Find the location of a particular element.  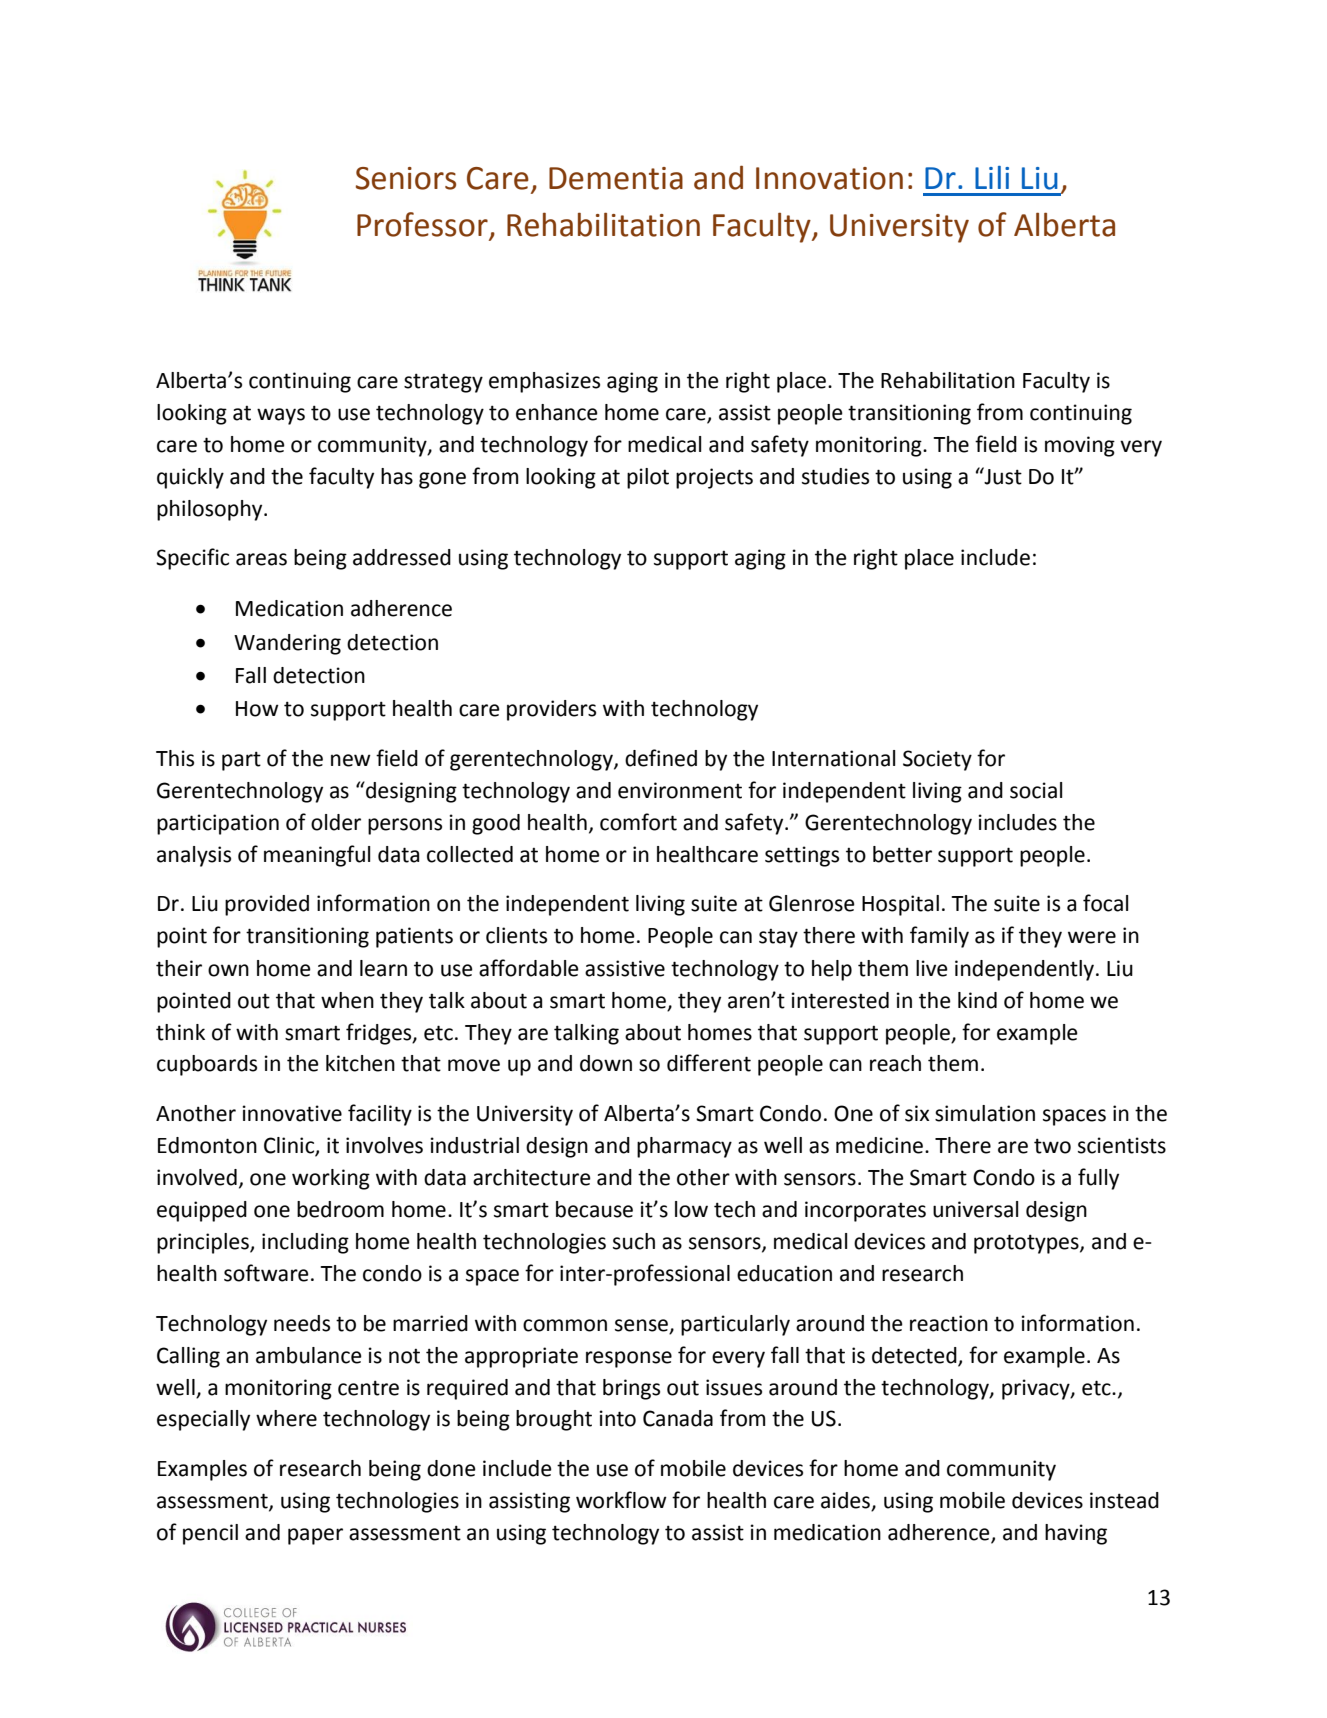

ways is located at coordinates (281, 416).
